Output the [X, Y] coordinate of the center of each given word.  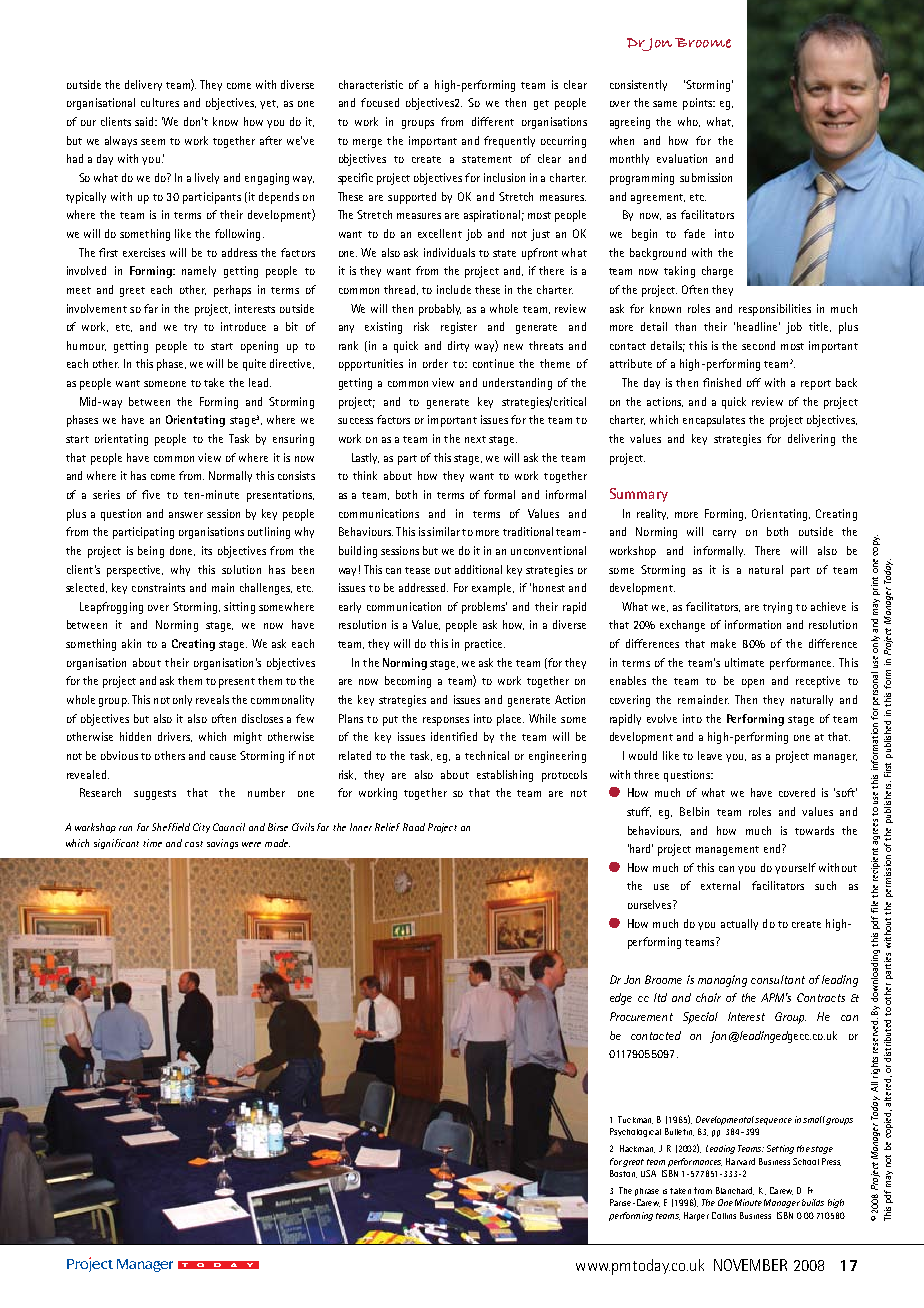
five [151, 494]
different [493, 121]
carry [724, 534]
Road [414, 827]
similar [443, 531]
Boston [623, 1174]
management [727, 851]
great [633, 1163]
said [146, 121]
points [699, 104]
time [152, 843]
